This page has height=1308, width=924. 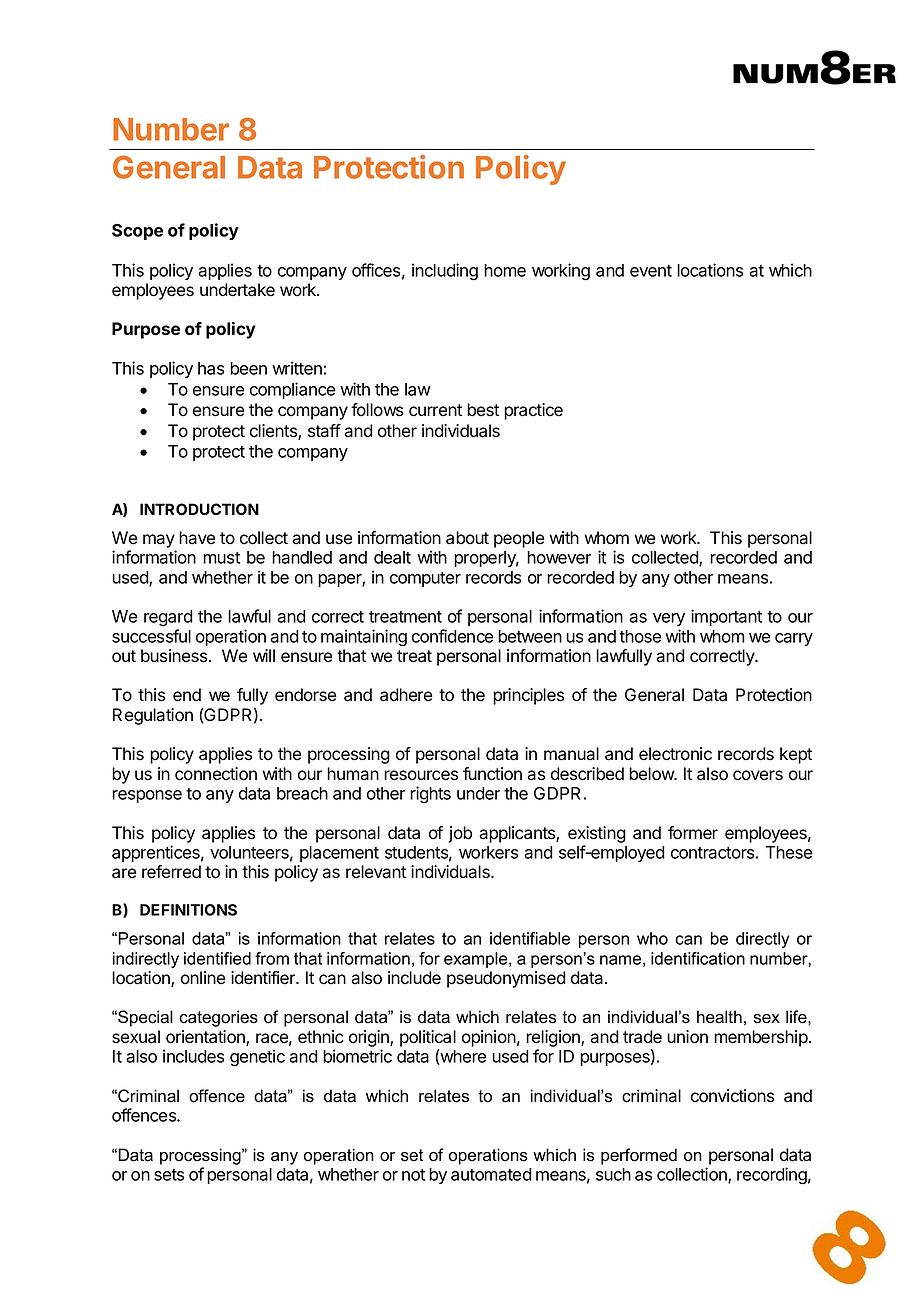 I want to click on sets, so click(x=169, y=1175).
